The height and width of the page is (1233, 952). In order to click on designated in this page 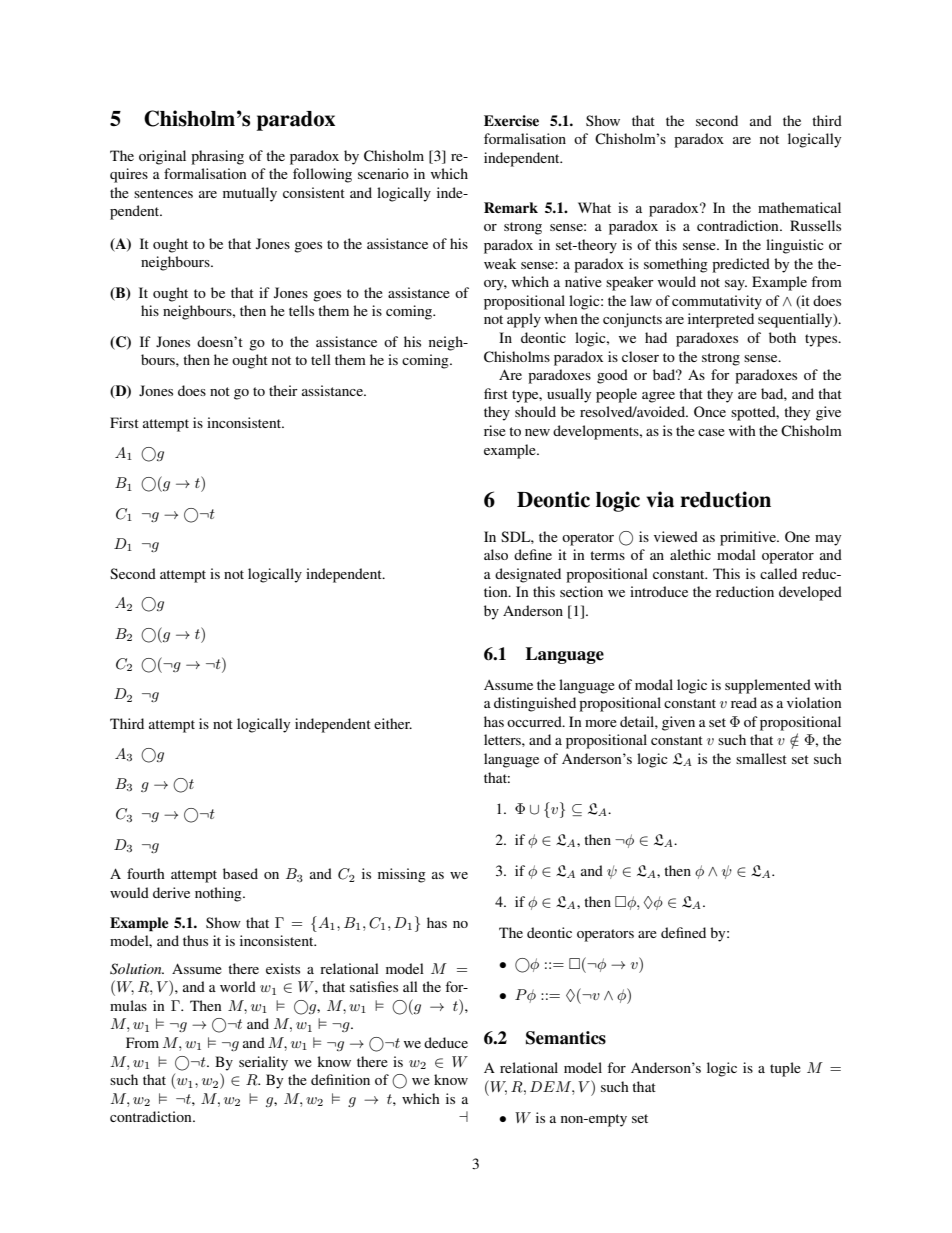, I will do `click(528, 575)`.
